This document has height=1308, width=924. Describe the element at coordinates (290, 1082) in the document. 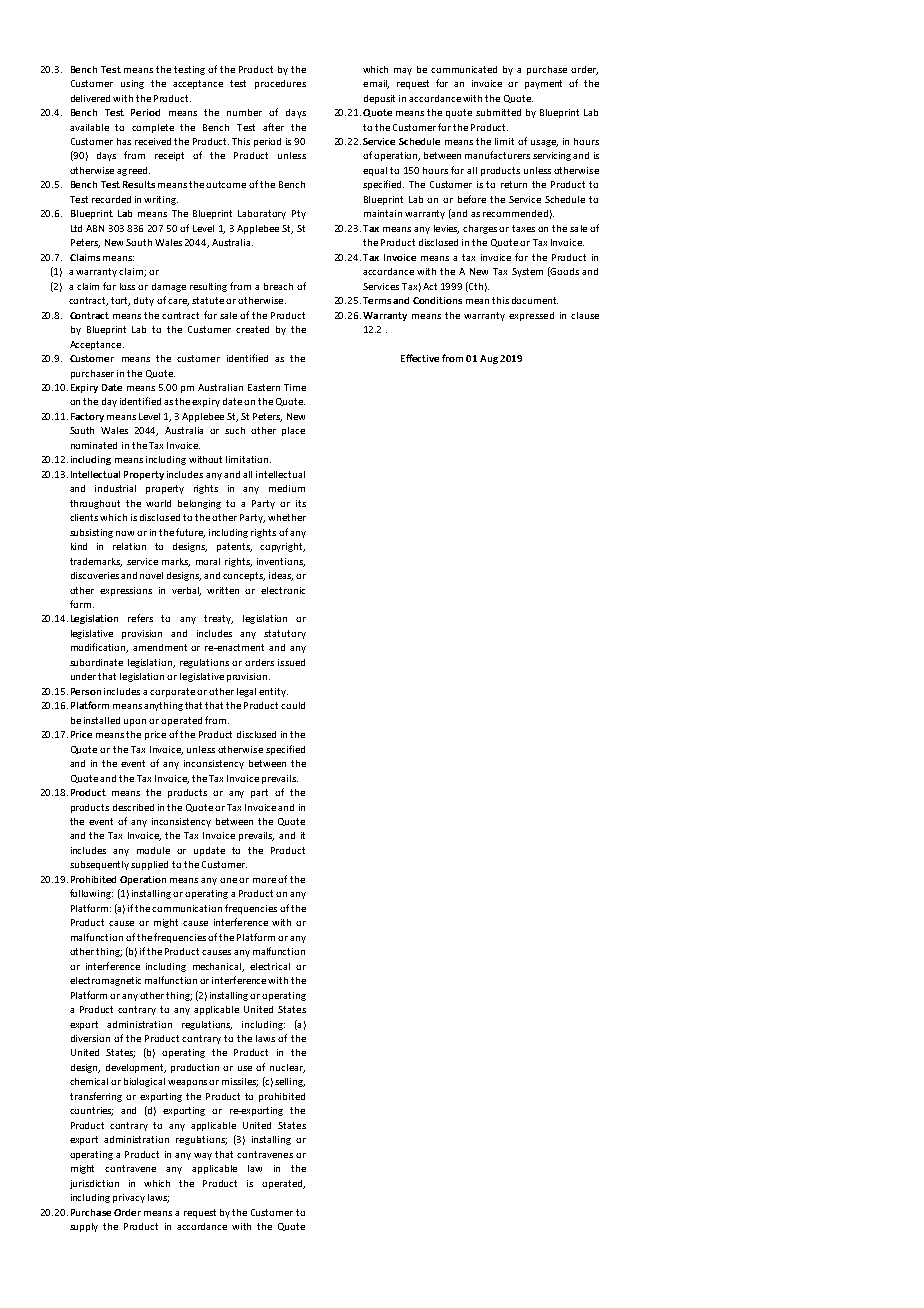

I see `selling` at that location.
